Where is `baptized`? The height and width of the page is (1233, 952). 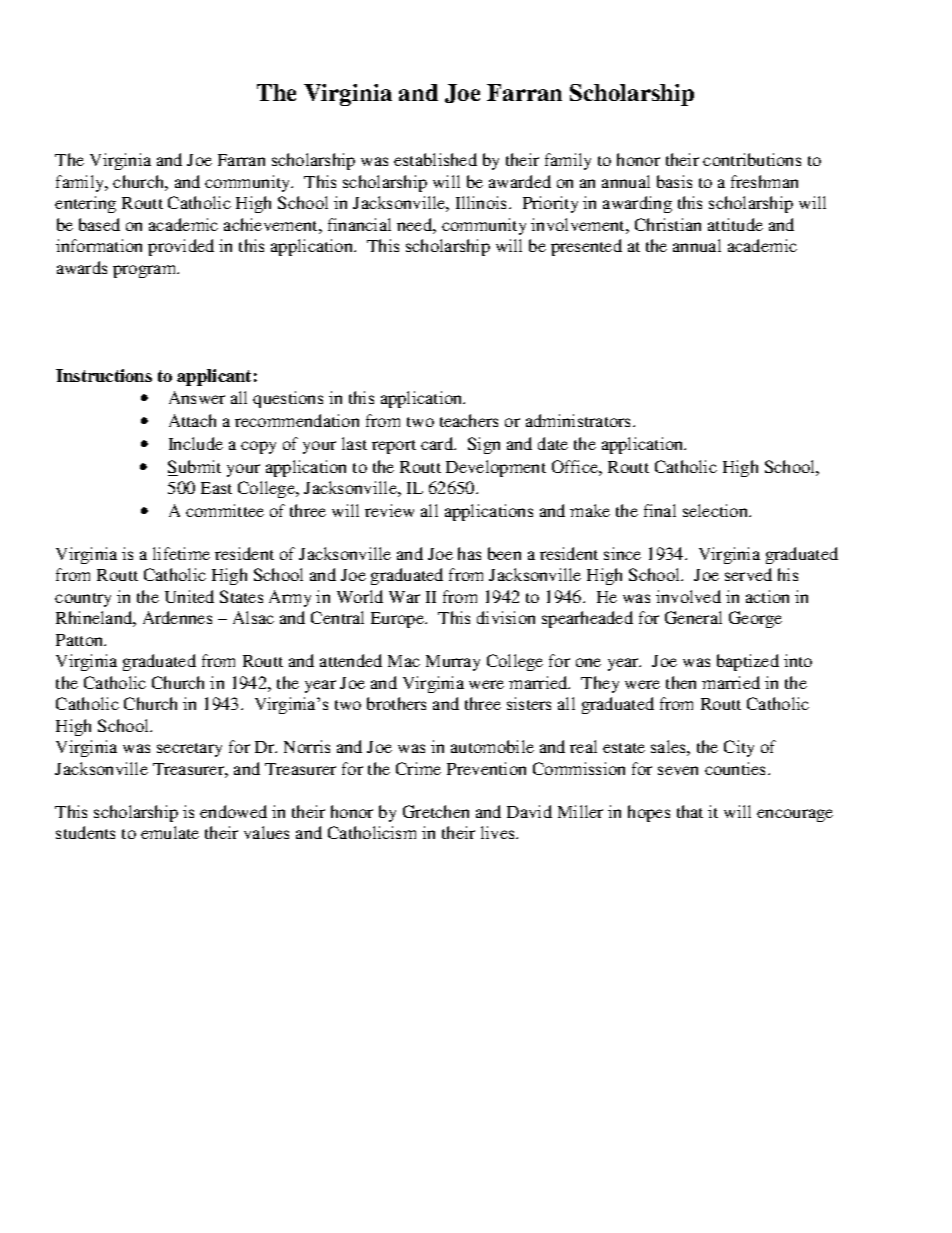 baptized is located at coordinates (748, 662).
